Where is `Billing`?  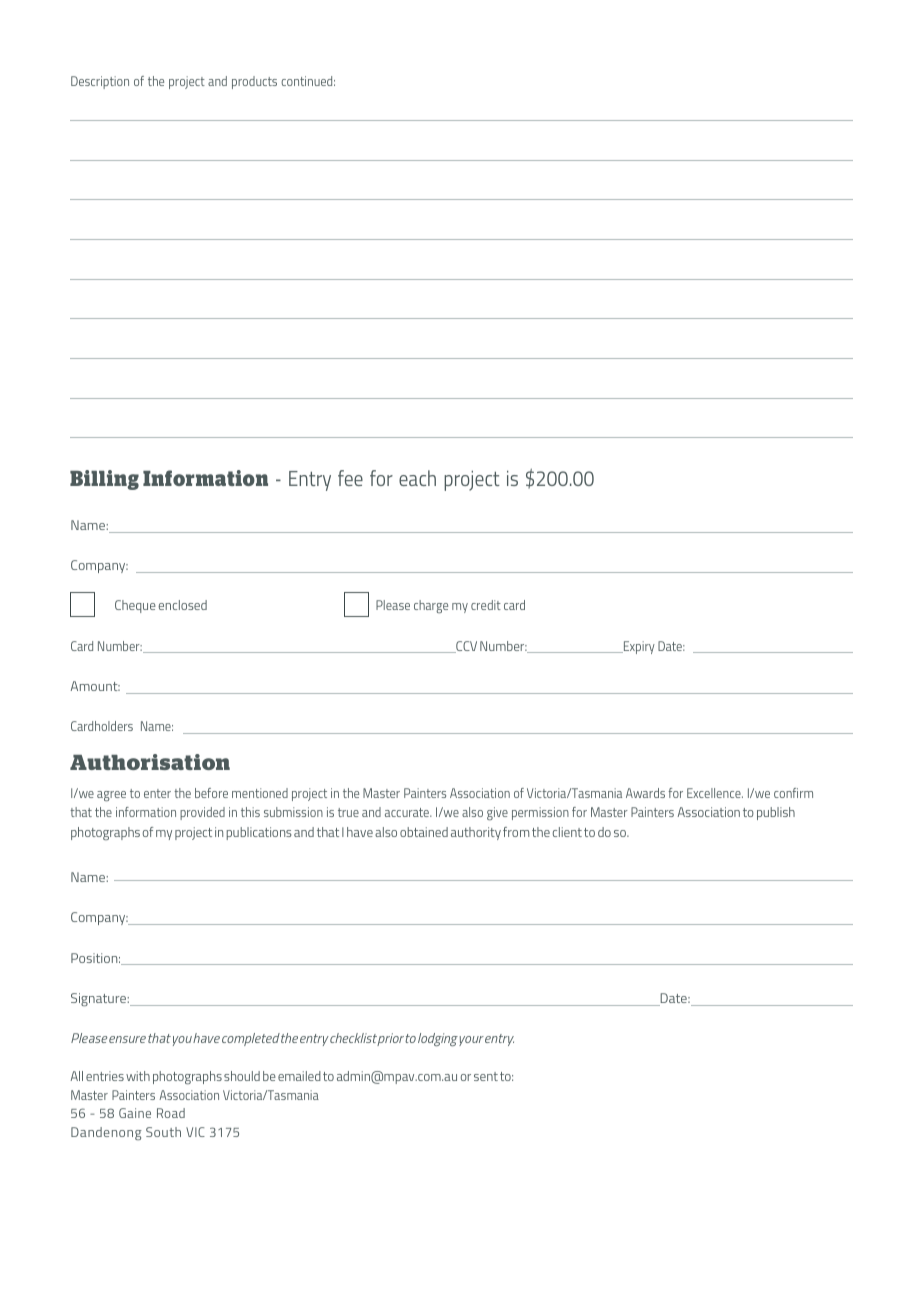
Billing is located at coordinates (104, 480).
